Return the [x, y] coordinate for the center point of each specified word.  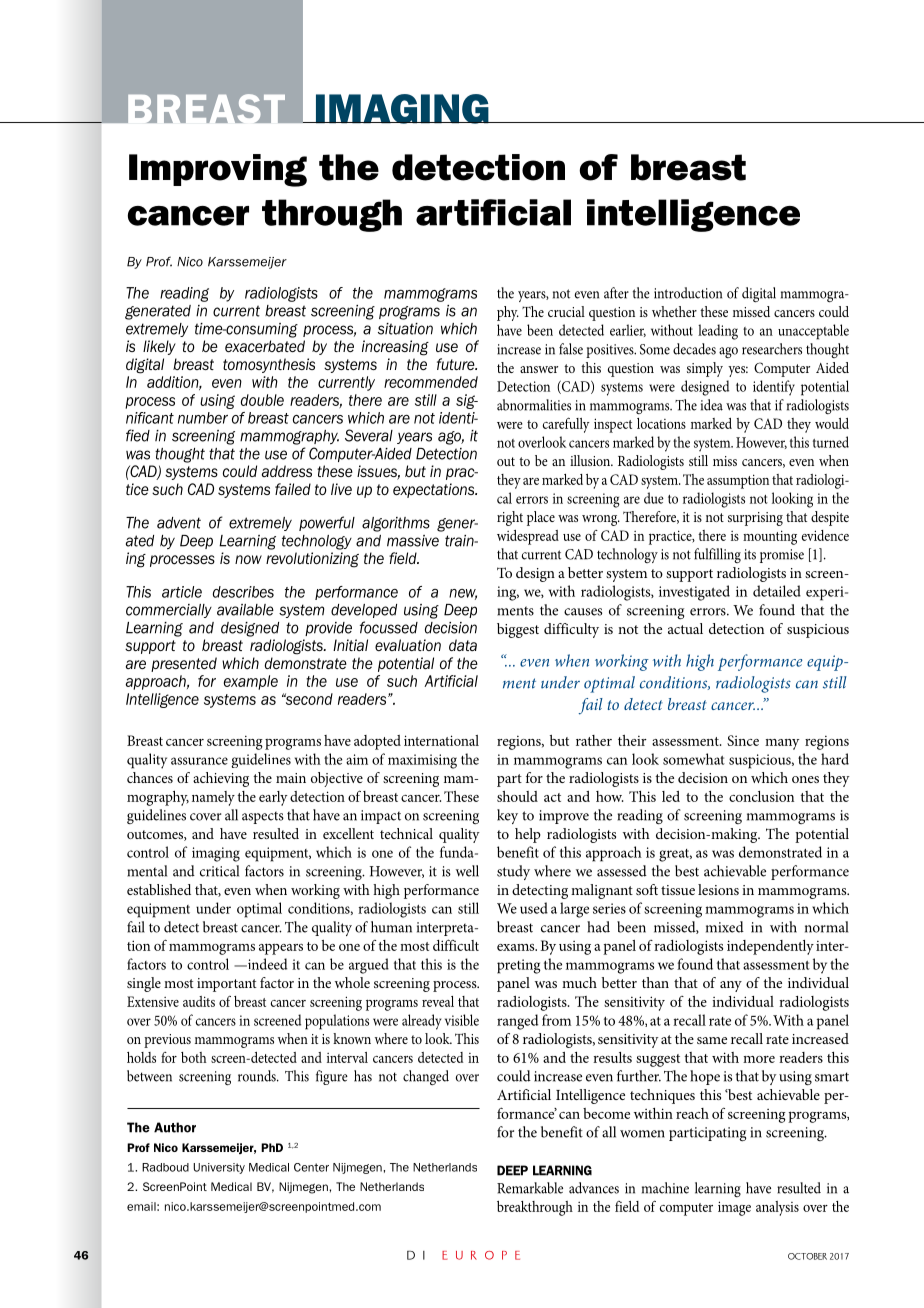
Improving [218, 170]
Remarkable [530, 1188]
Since [743, 740]
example [251, 682]
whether [674, 311]
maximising [422, 761]
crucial [566, 311]
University [219, 1168]
